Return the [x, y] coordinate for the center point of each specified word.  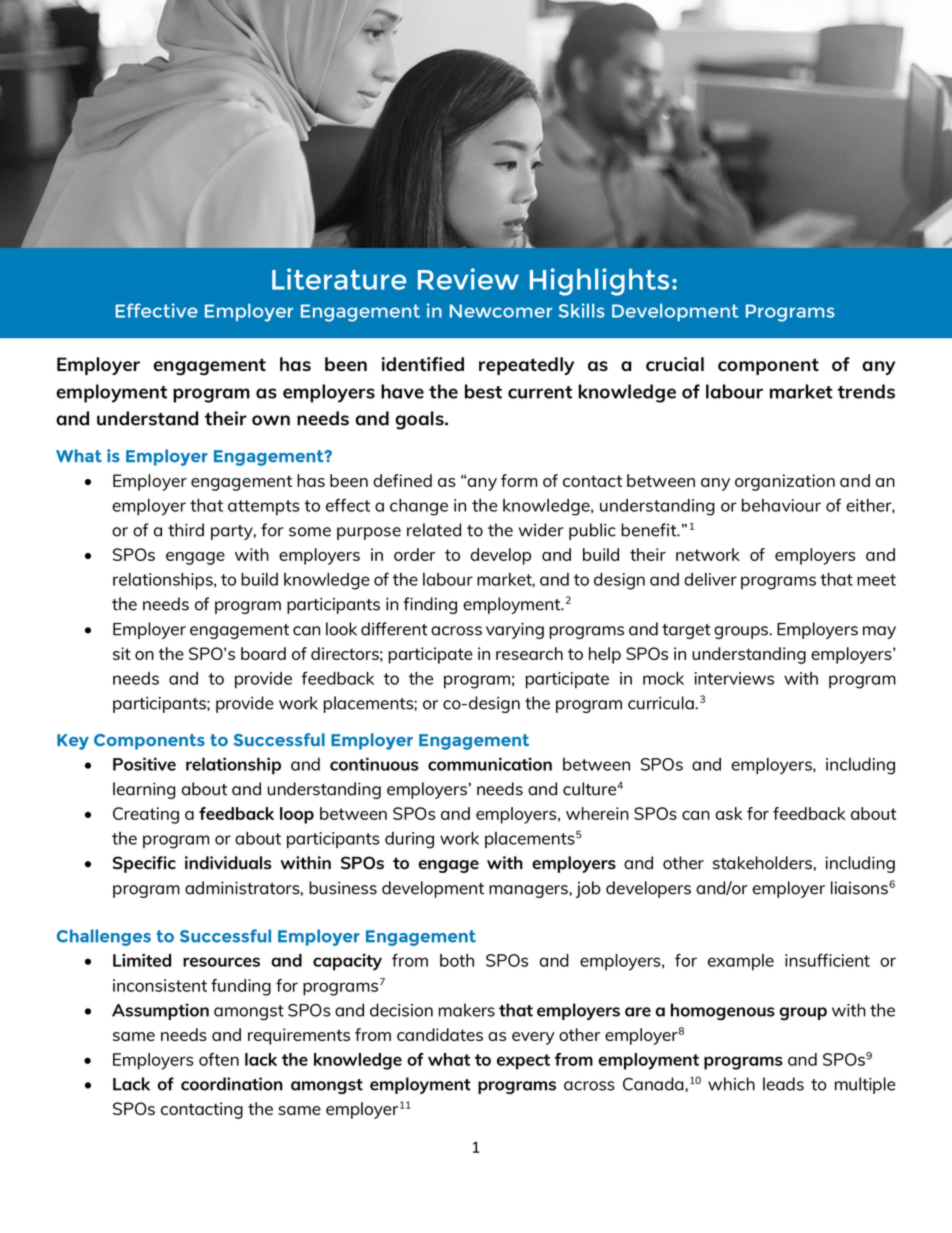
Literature [339, 279]
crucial [675, 364]
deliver [710, 579]
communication [490, 764]
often [219, 1059]
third [186, 530]
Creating [146, 815]
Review [468, 279]
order [414, 554]
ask [729, 813]
